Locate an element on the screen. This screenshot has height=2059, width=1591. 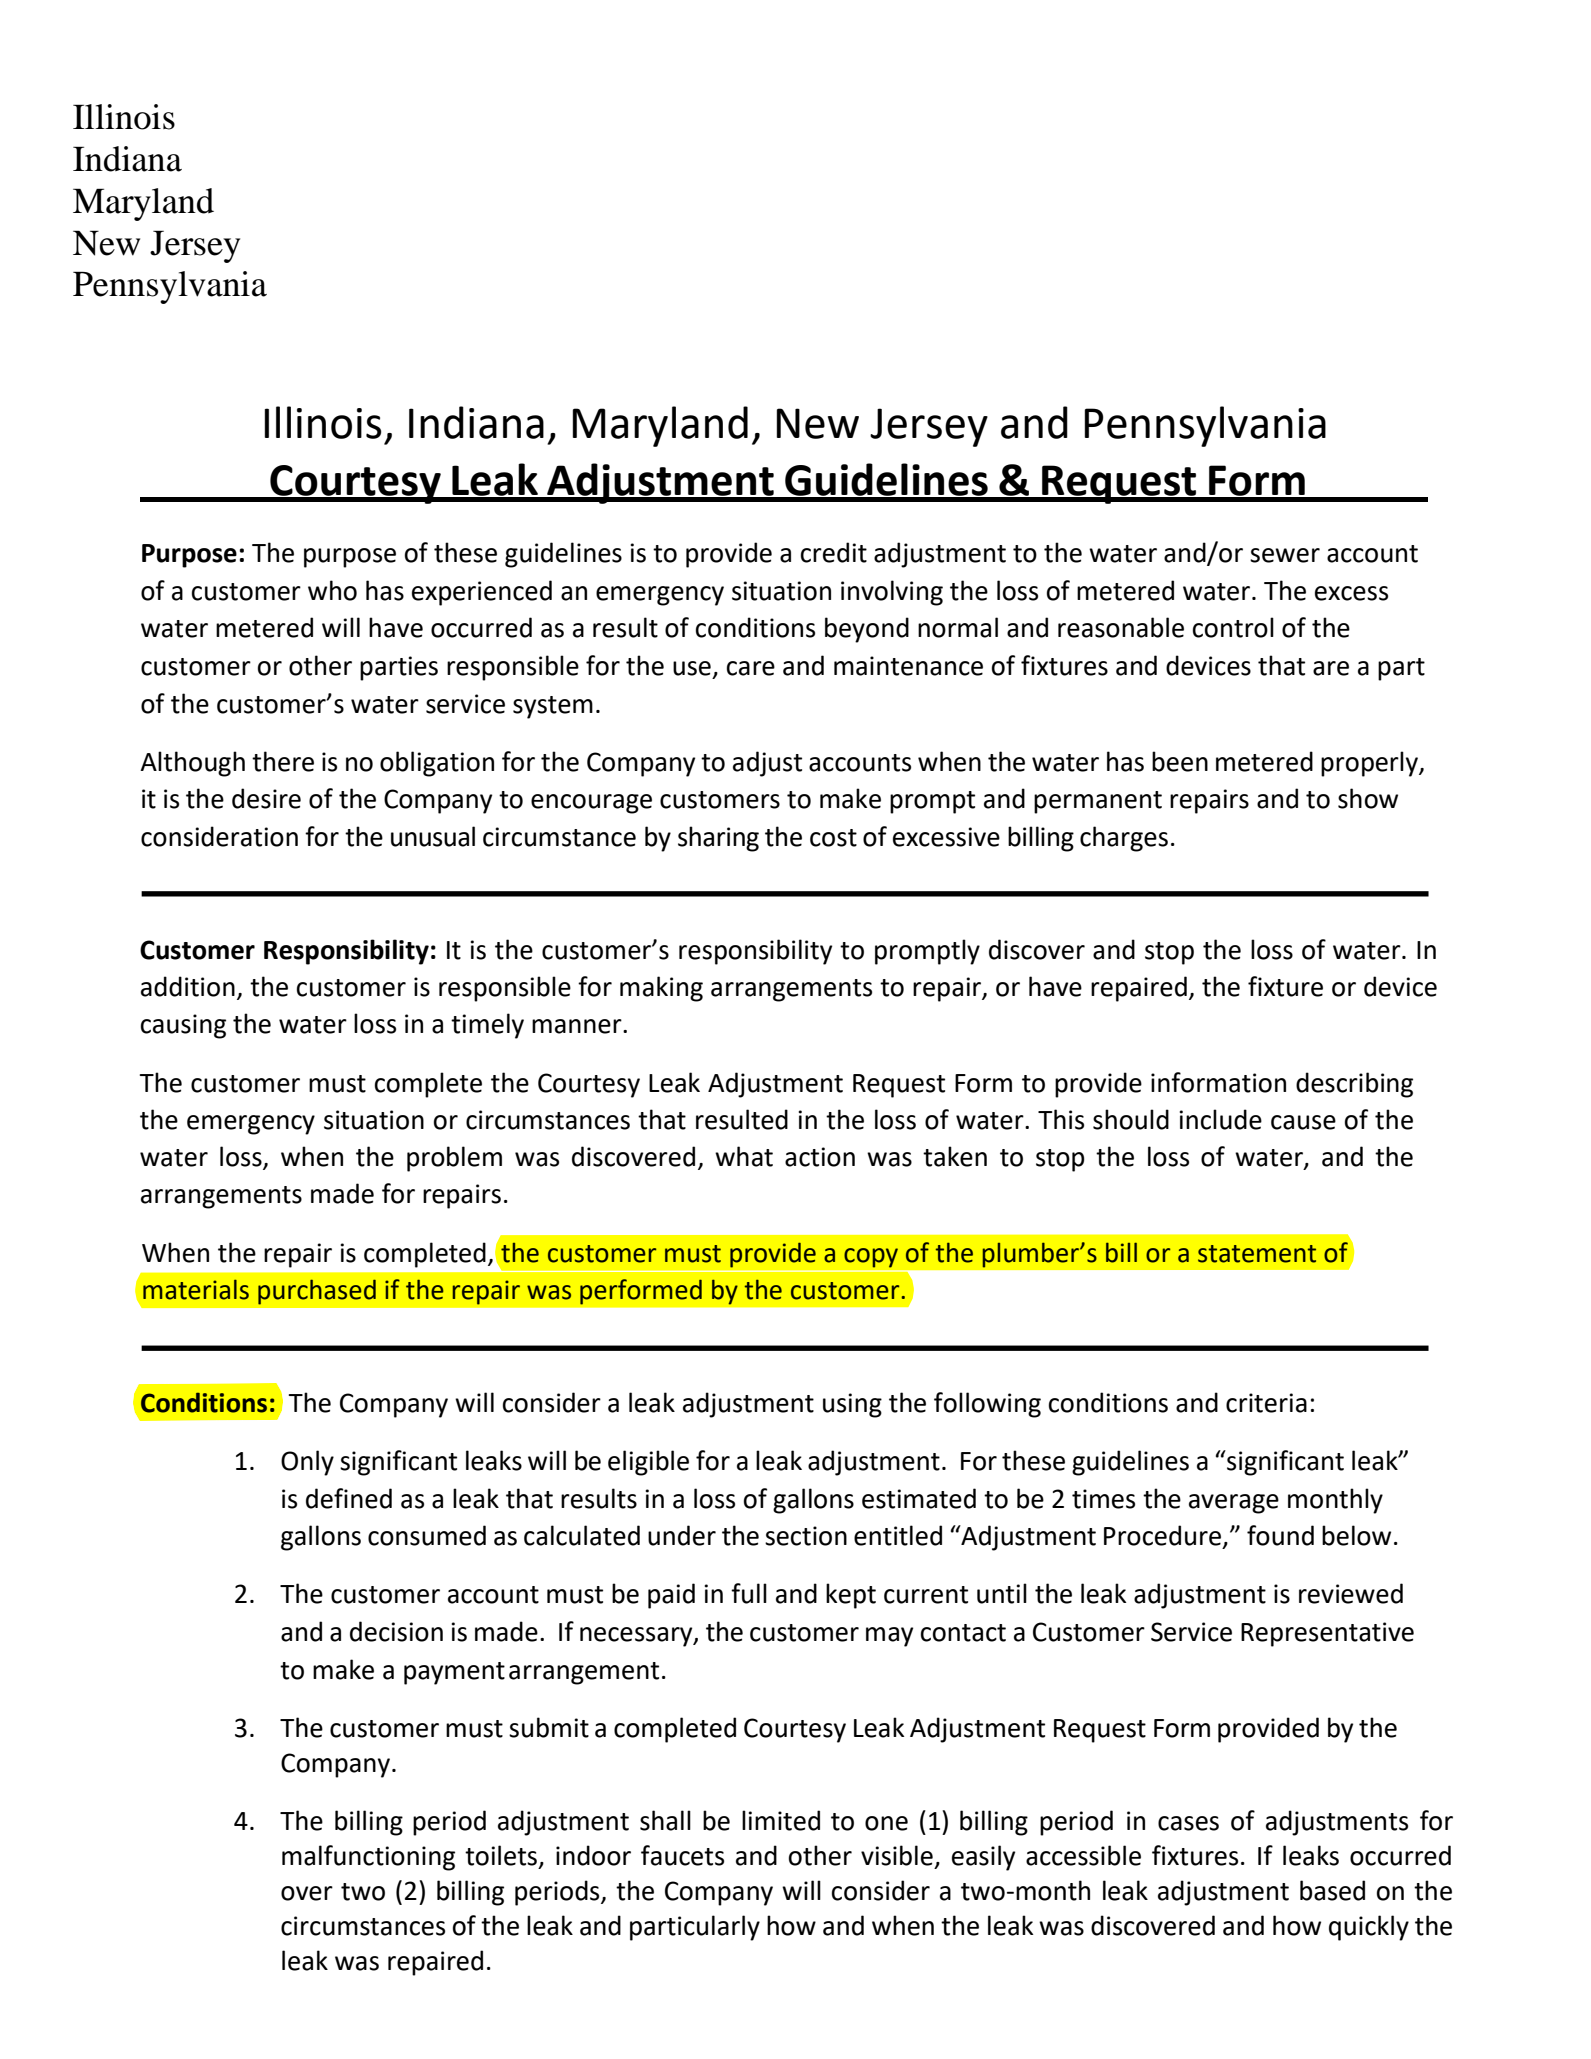
charges is located at coordinates (1124, 839).
